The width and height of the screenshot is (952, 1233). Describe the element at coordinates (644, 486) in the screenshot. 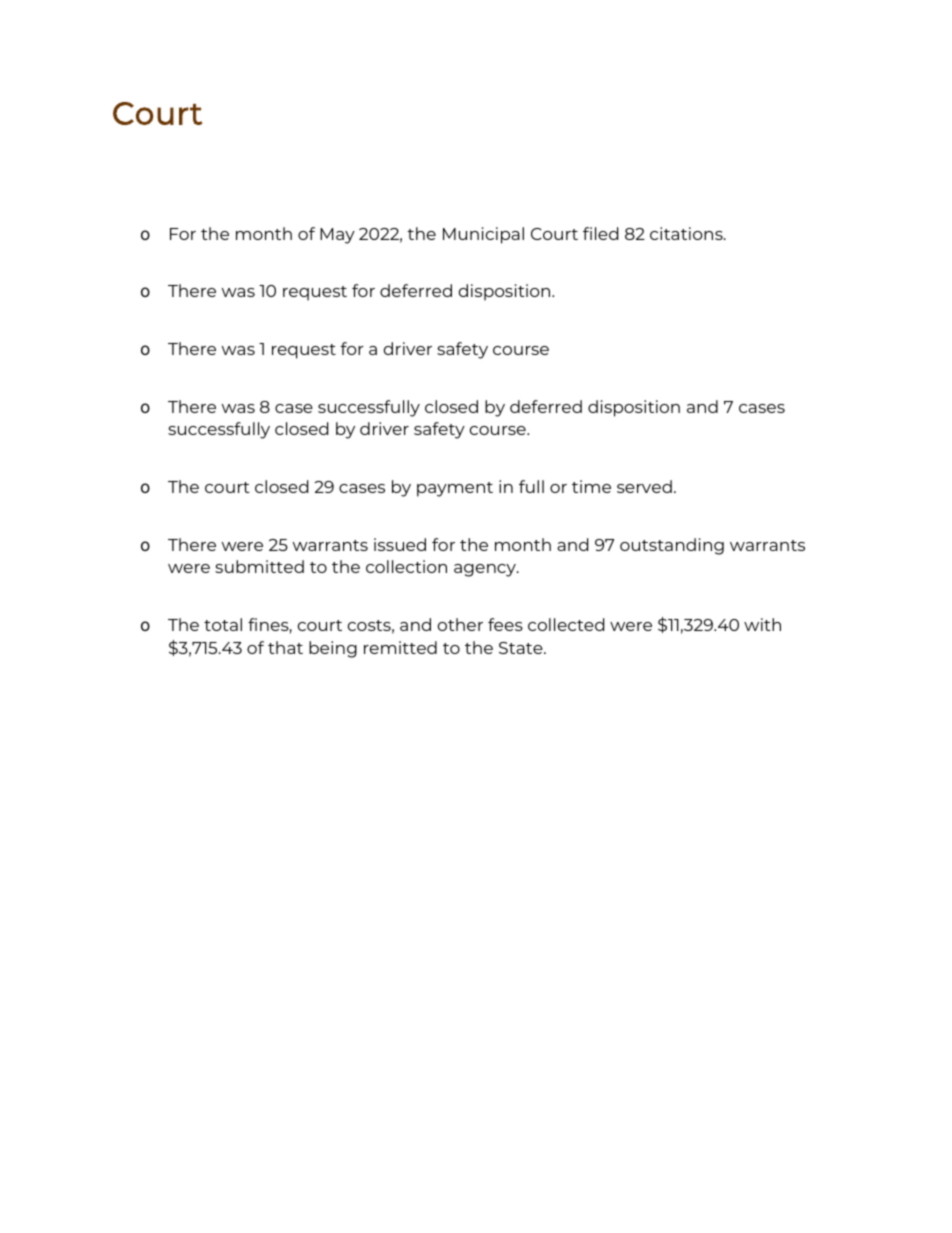

I see `served` at that location.
